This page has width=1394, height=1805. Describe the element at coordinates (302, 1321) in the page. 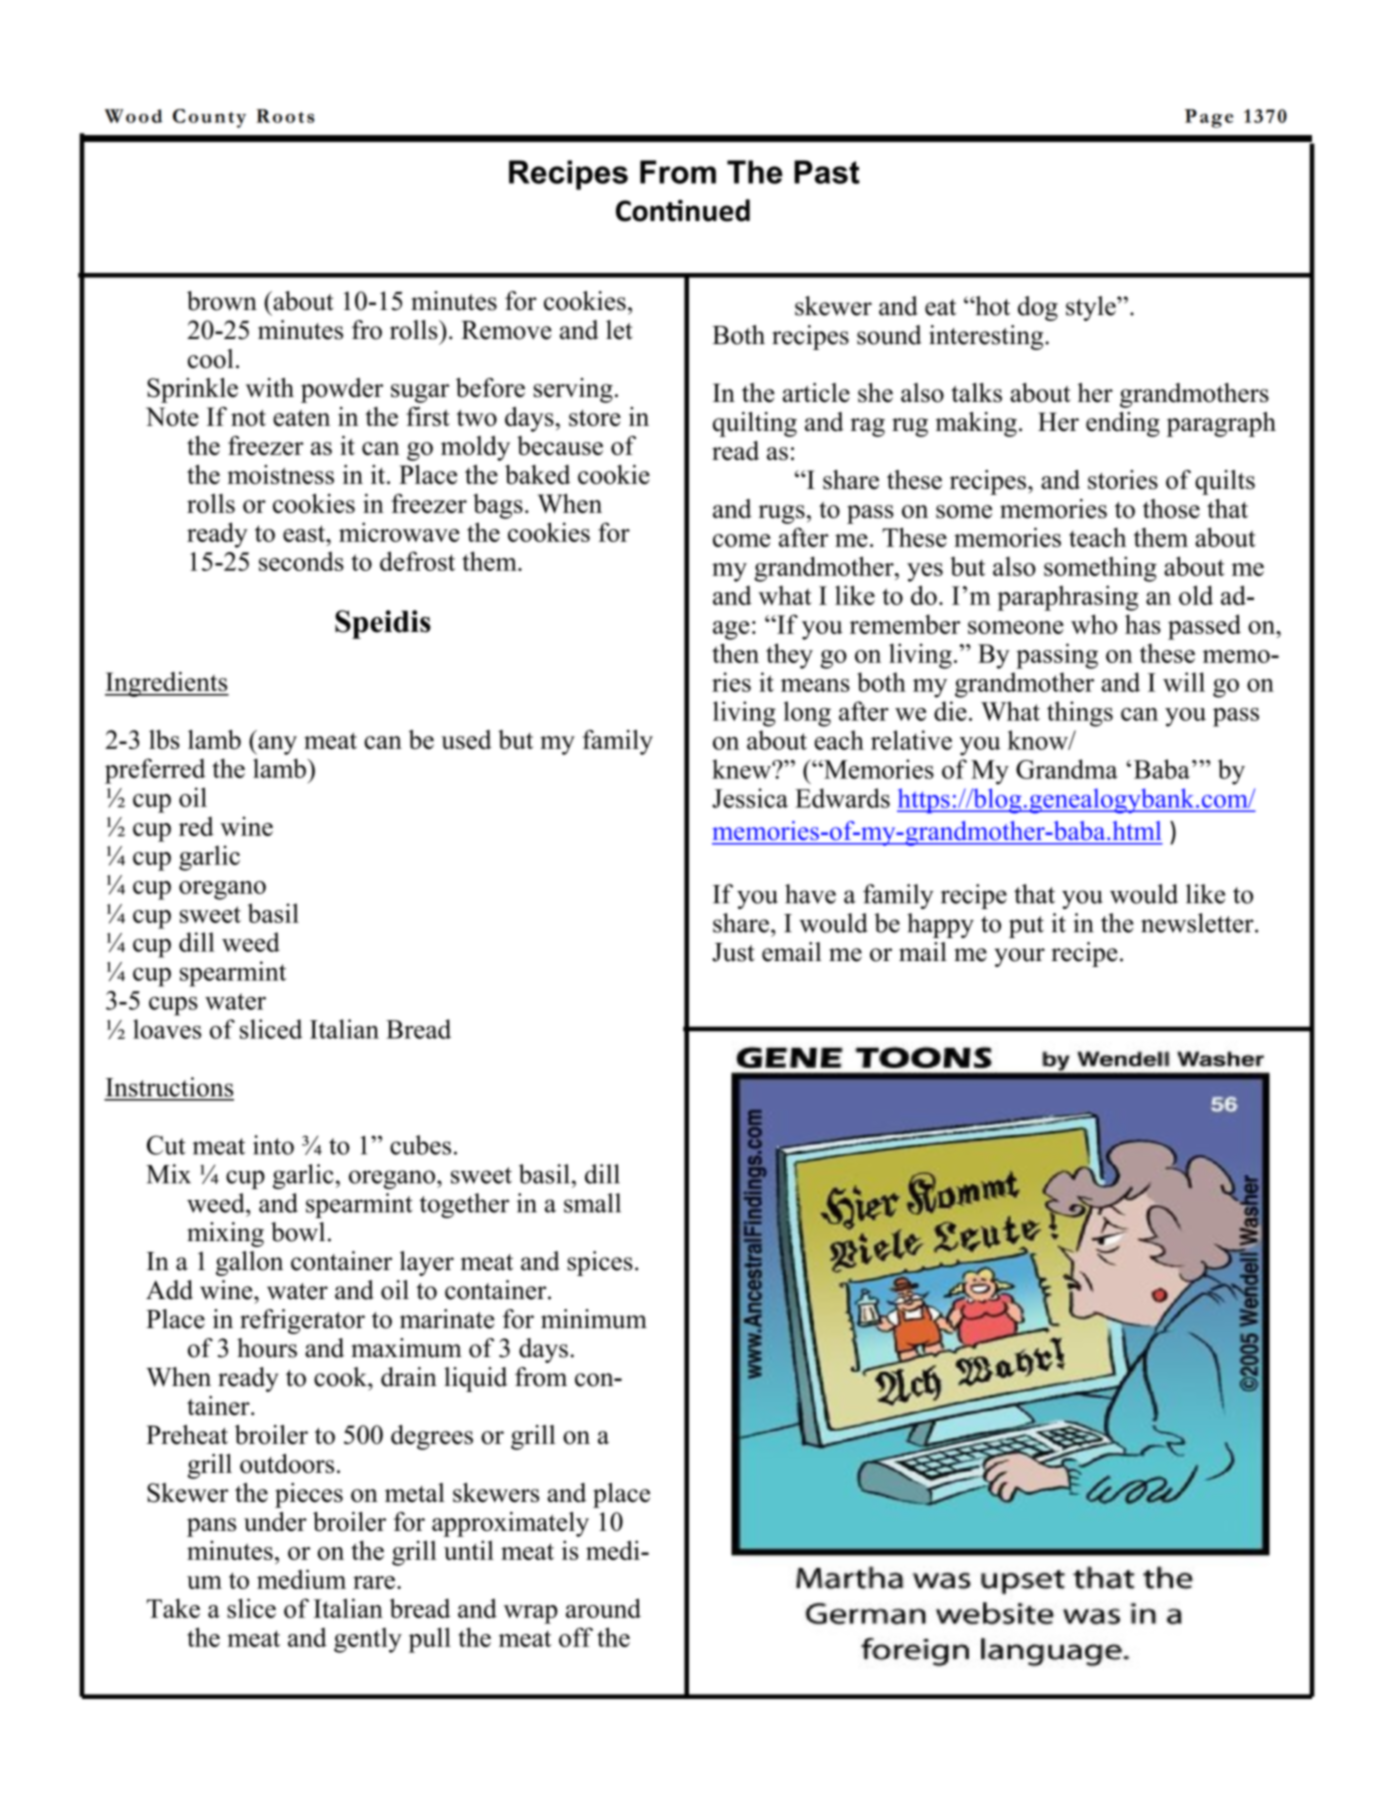

I see `refrigerator` at that location.
